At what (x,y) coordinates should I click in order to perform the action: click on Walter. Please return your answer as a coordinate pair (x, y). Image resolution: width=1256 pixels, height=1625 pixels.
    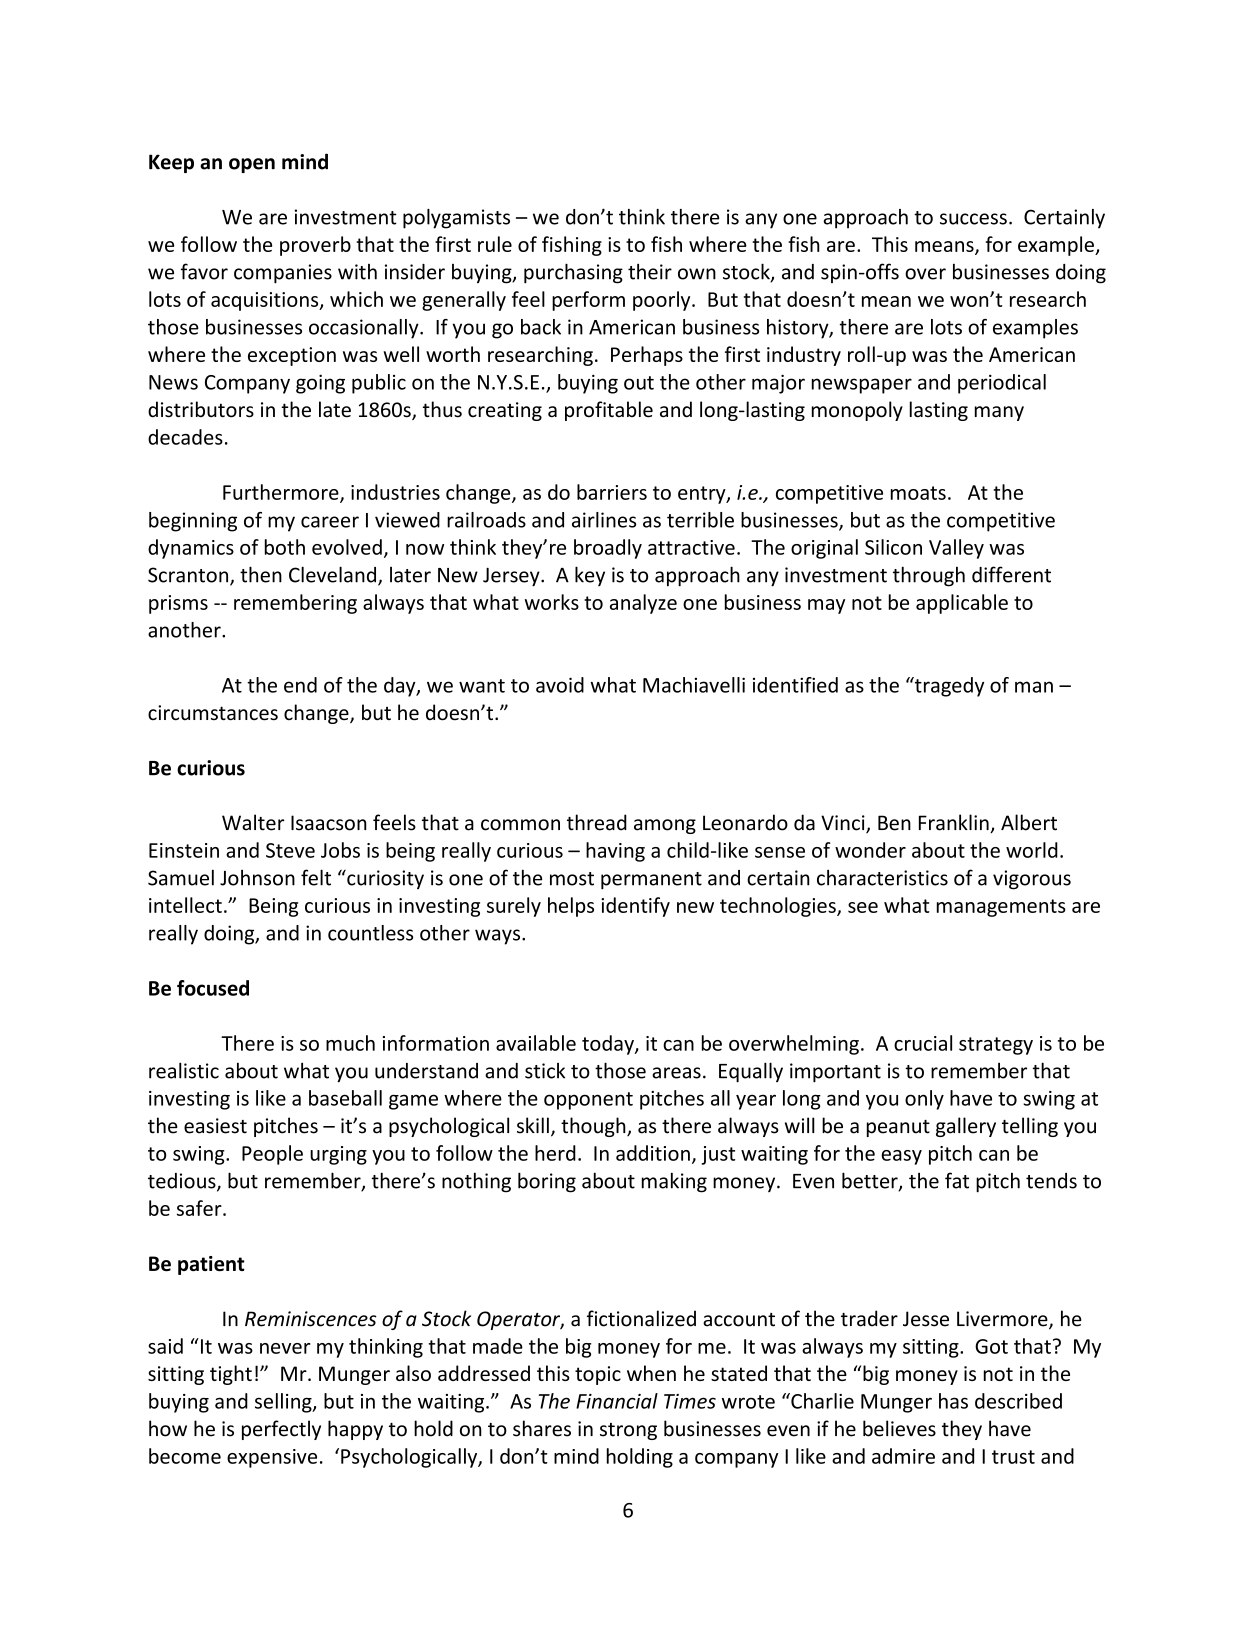
    Looking at the image, I should click on (253, 822).
